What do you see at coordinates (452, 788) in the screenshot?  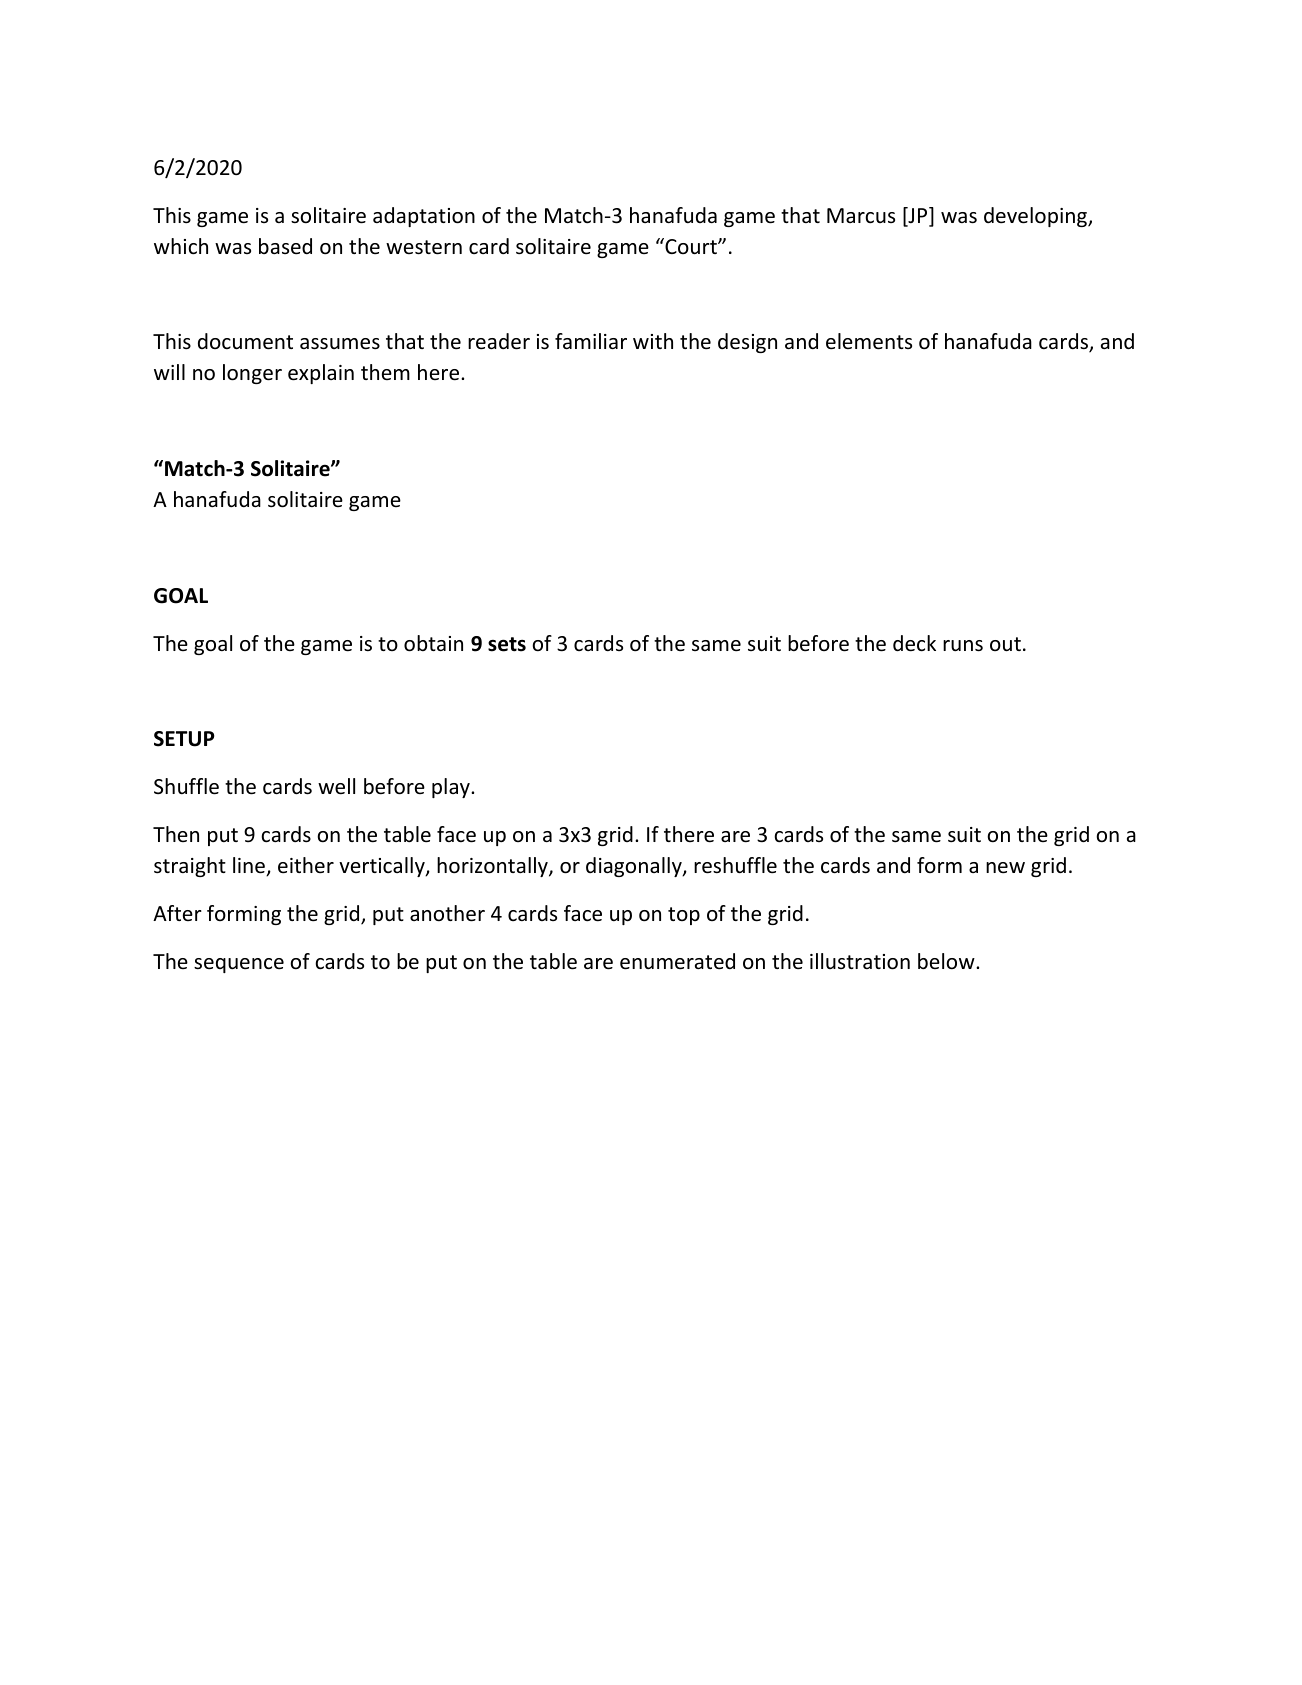 I see `play` at bounding box center [452, 788].
